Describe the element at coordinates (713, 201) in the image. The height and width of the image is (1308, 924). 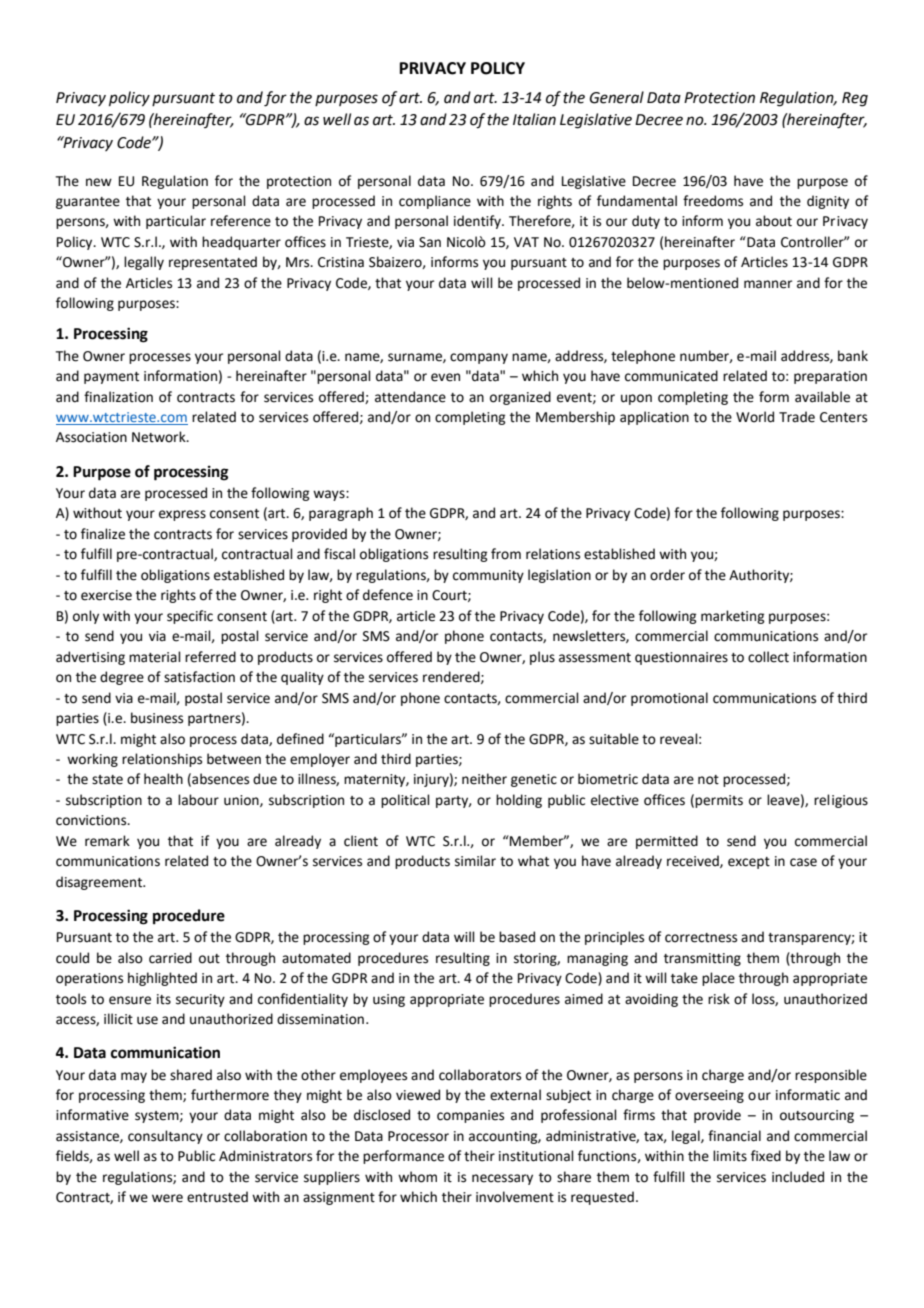
I see `freedoms` at that location.
